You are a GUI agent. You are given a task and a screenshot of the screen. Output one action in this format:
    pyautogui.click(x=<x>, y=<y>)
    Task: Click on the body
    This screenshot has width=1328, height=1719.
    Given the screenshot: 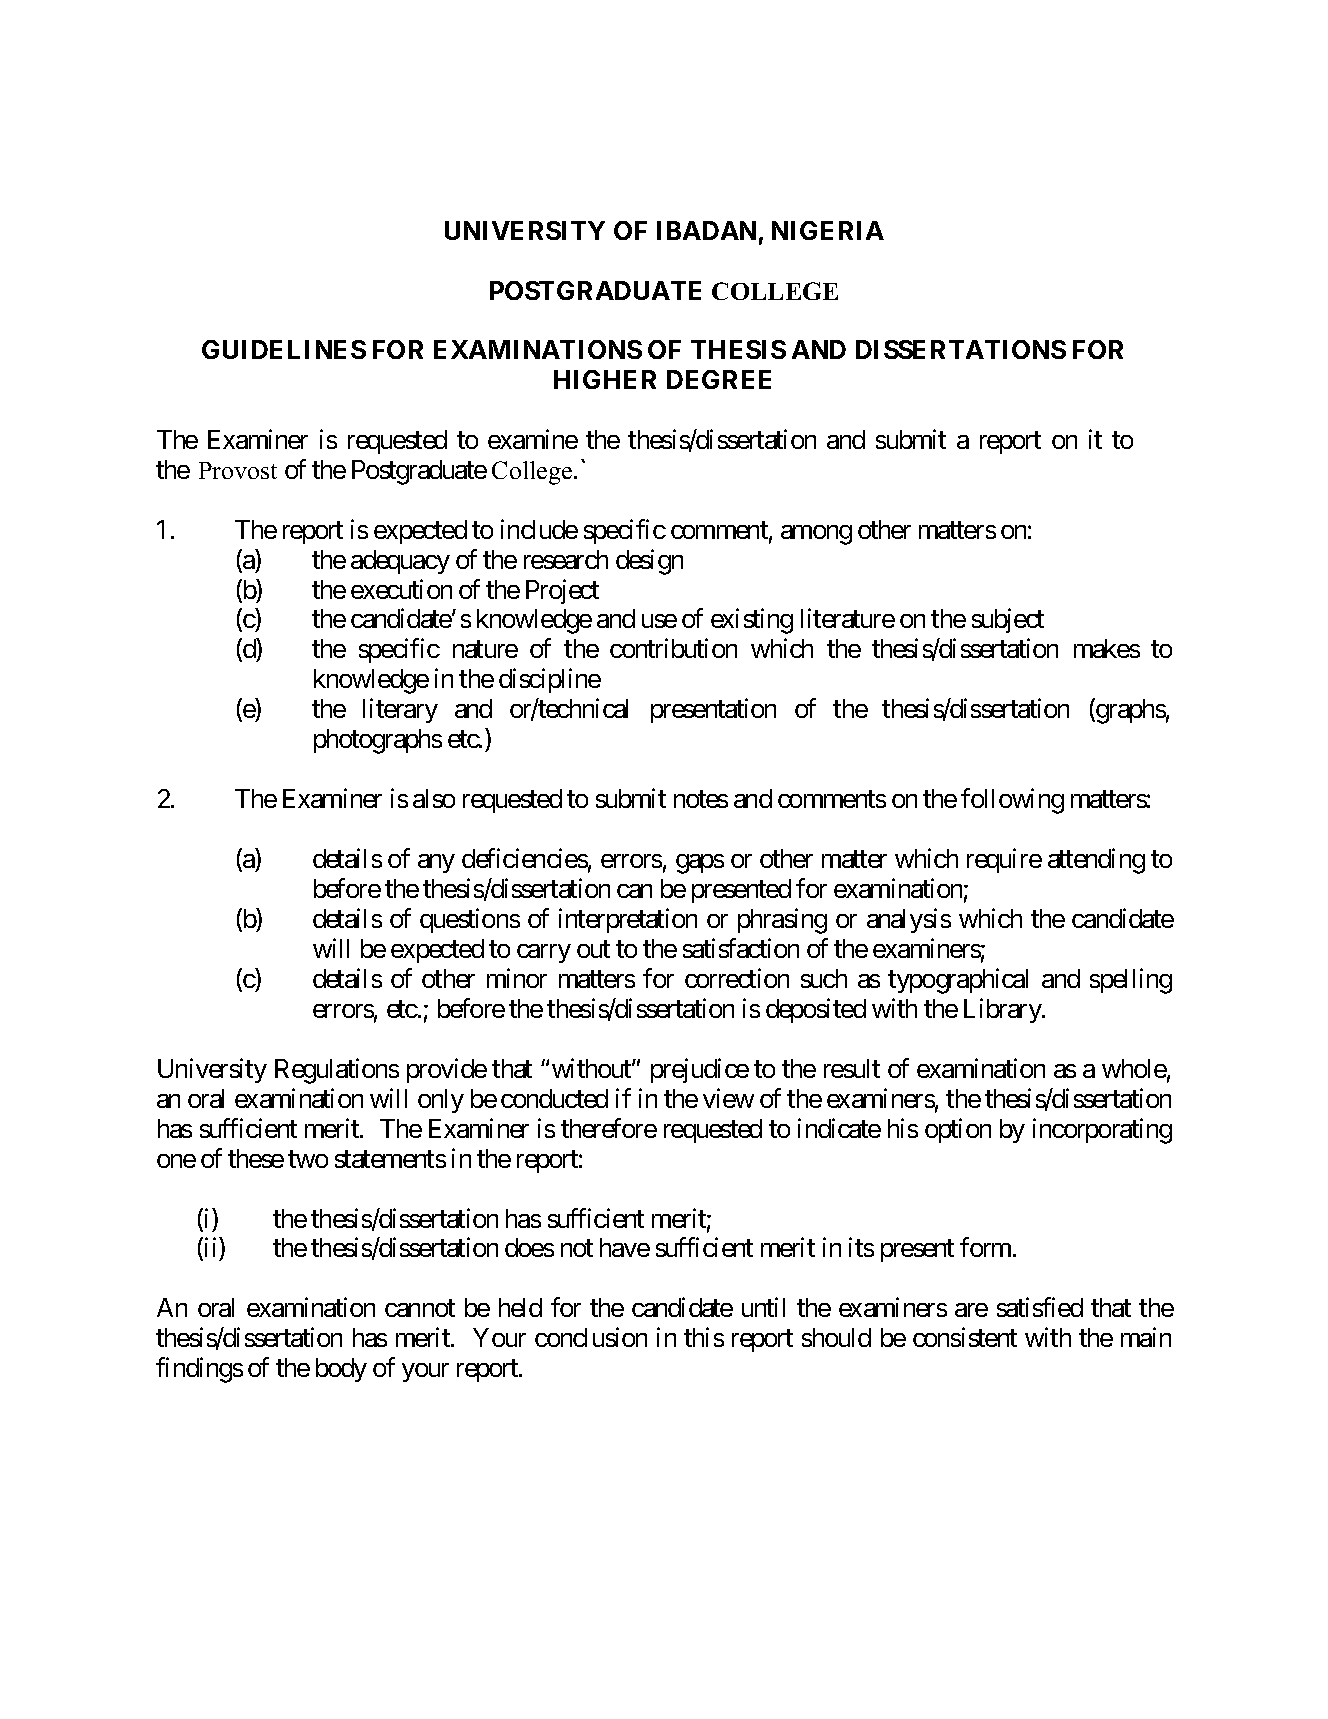 What is the action you would take?
    pyautogui.click(x=341, y=1370)
